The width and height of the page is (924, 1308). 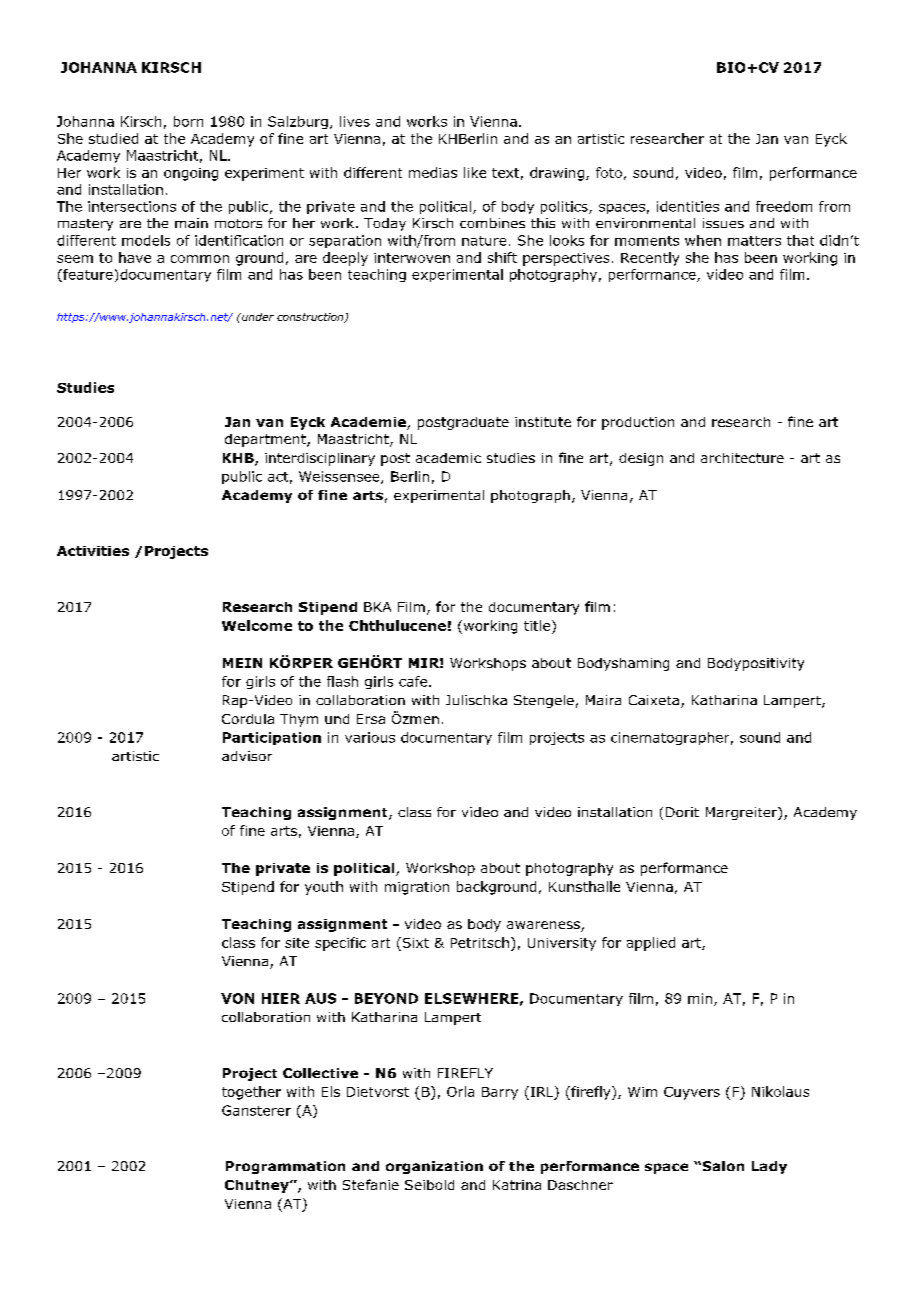 I want to click on identities, so click(x=688, y=206).
